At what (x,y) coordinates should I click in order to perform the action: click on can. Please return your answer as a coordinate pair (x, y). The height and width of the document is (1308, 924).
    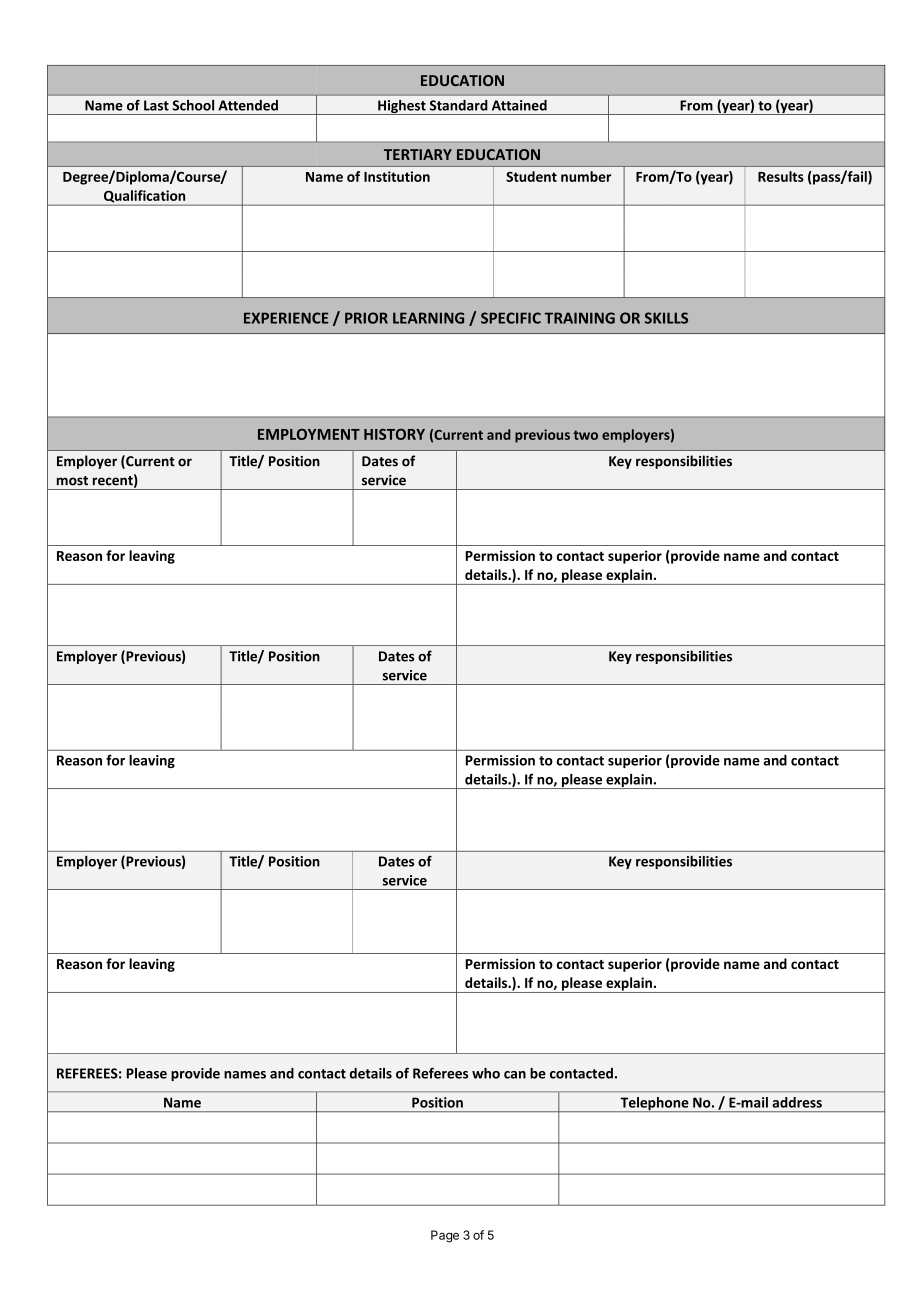
    Looking at the image, I should click on (515, 1075).
